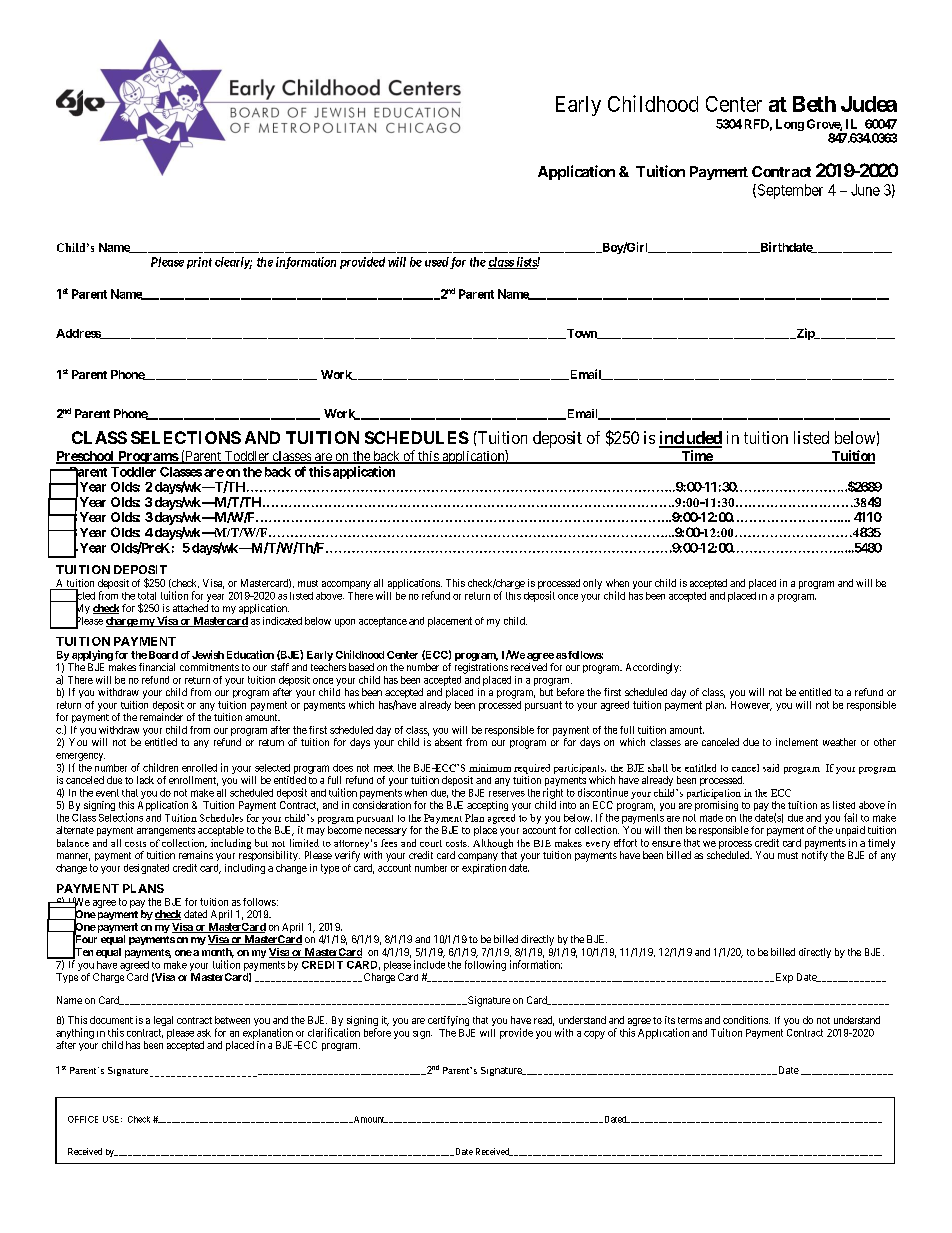 Image resolution: width=952 pixels, height=1233 pixels. What do you see at coordinates (481, 668) in the screenshot?
I see `registrations` at bounding box center [481, 668].
